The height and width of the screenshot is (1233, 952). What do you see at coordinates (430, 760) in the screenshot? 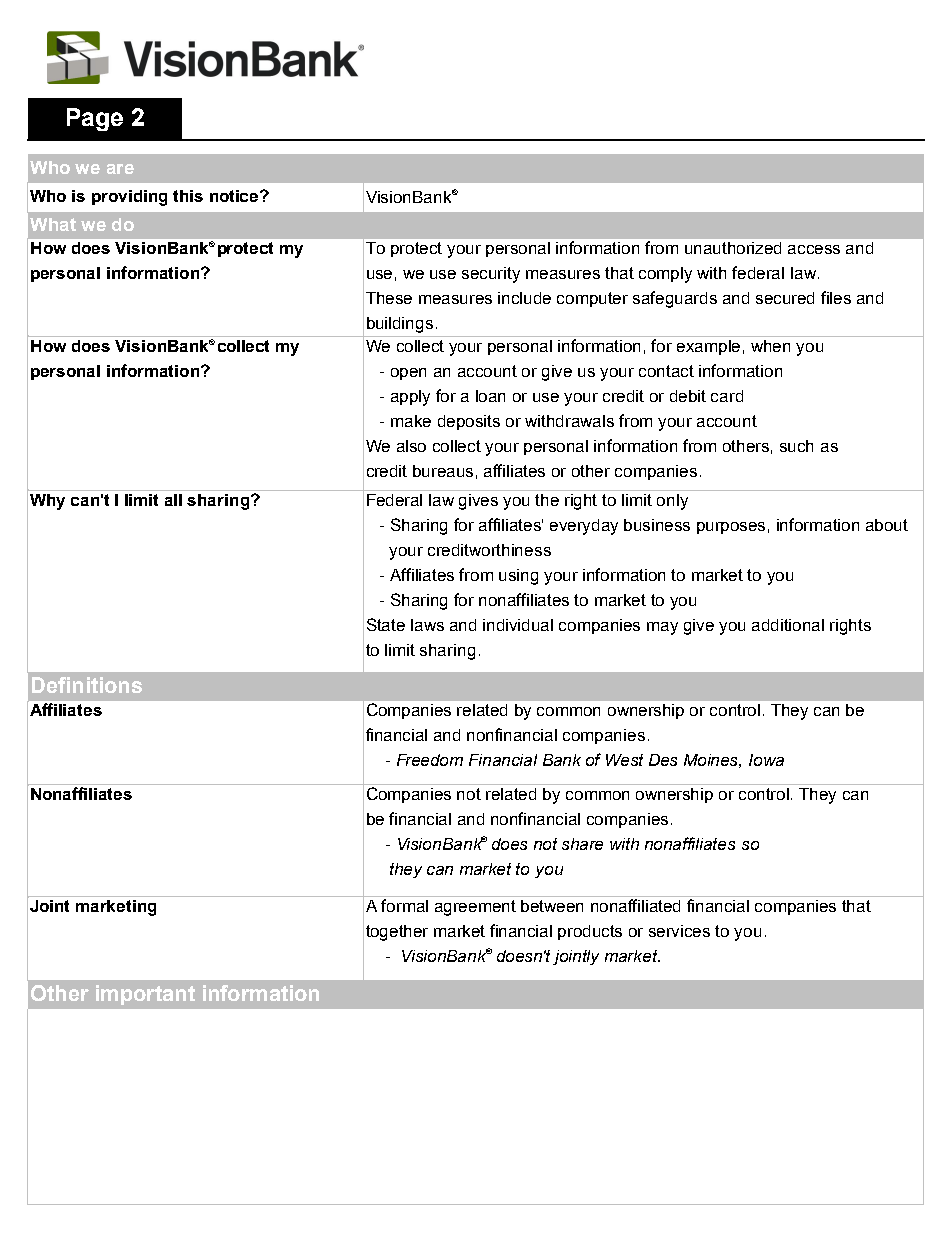
I see `Freedom` at bounding box center [430, 760].
